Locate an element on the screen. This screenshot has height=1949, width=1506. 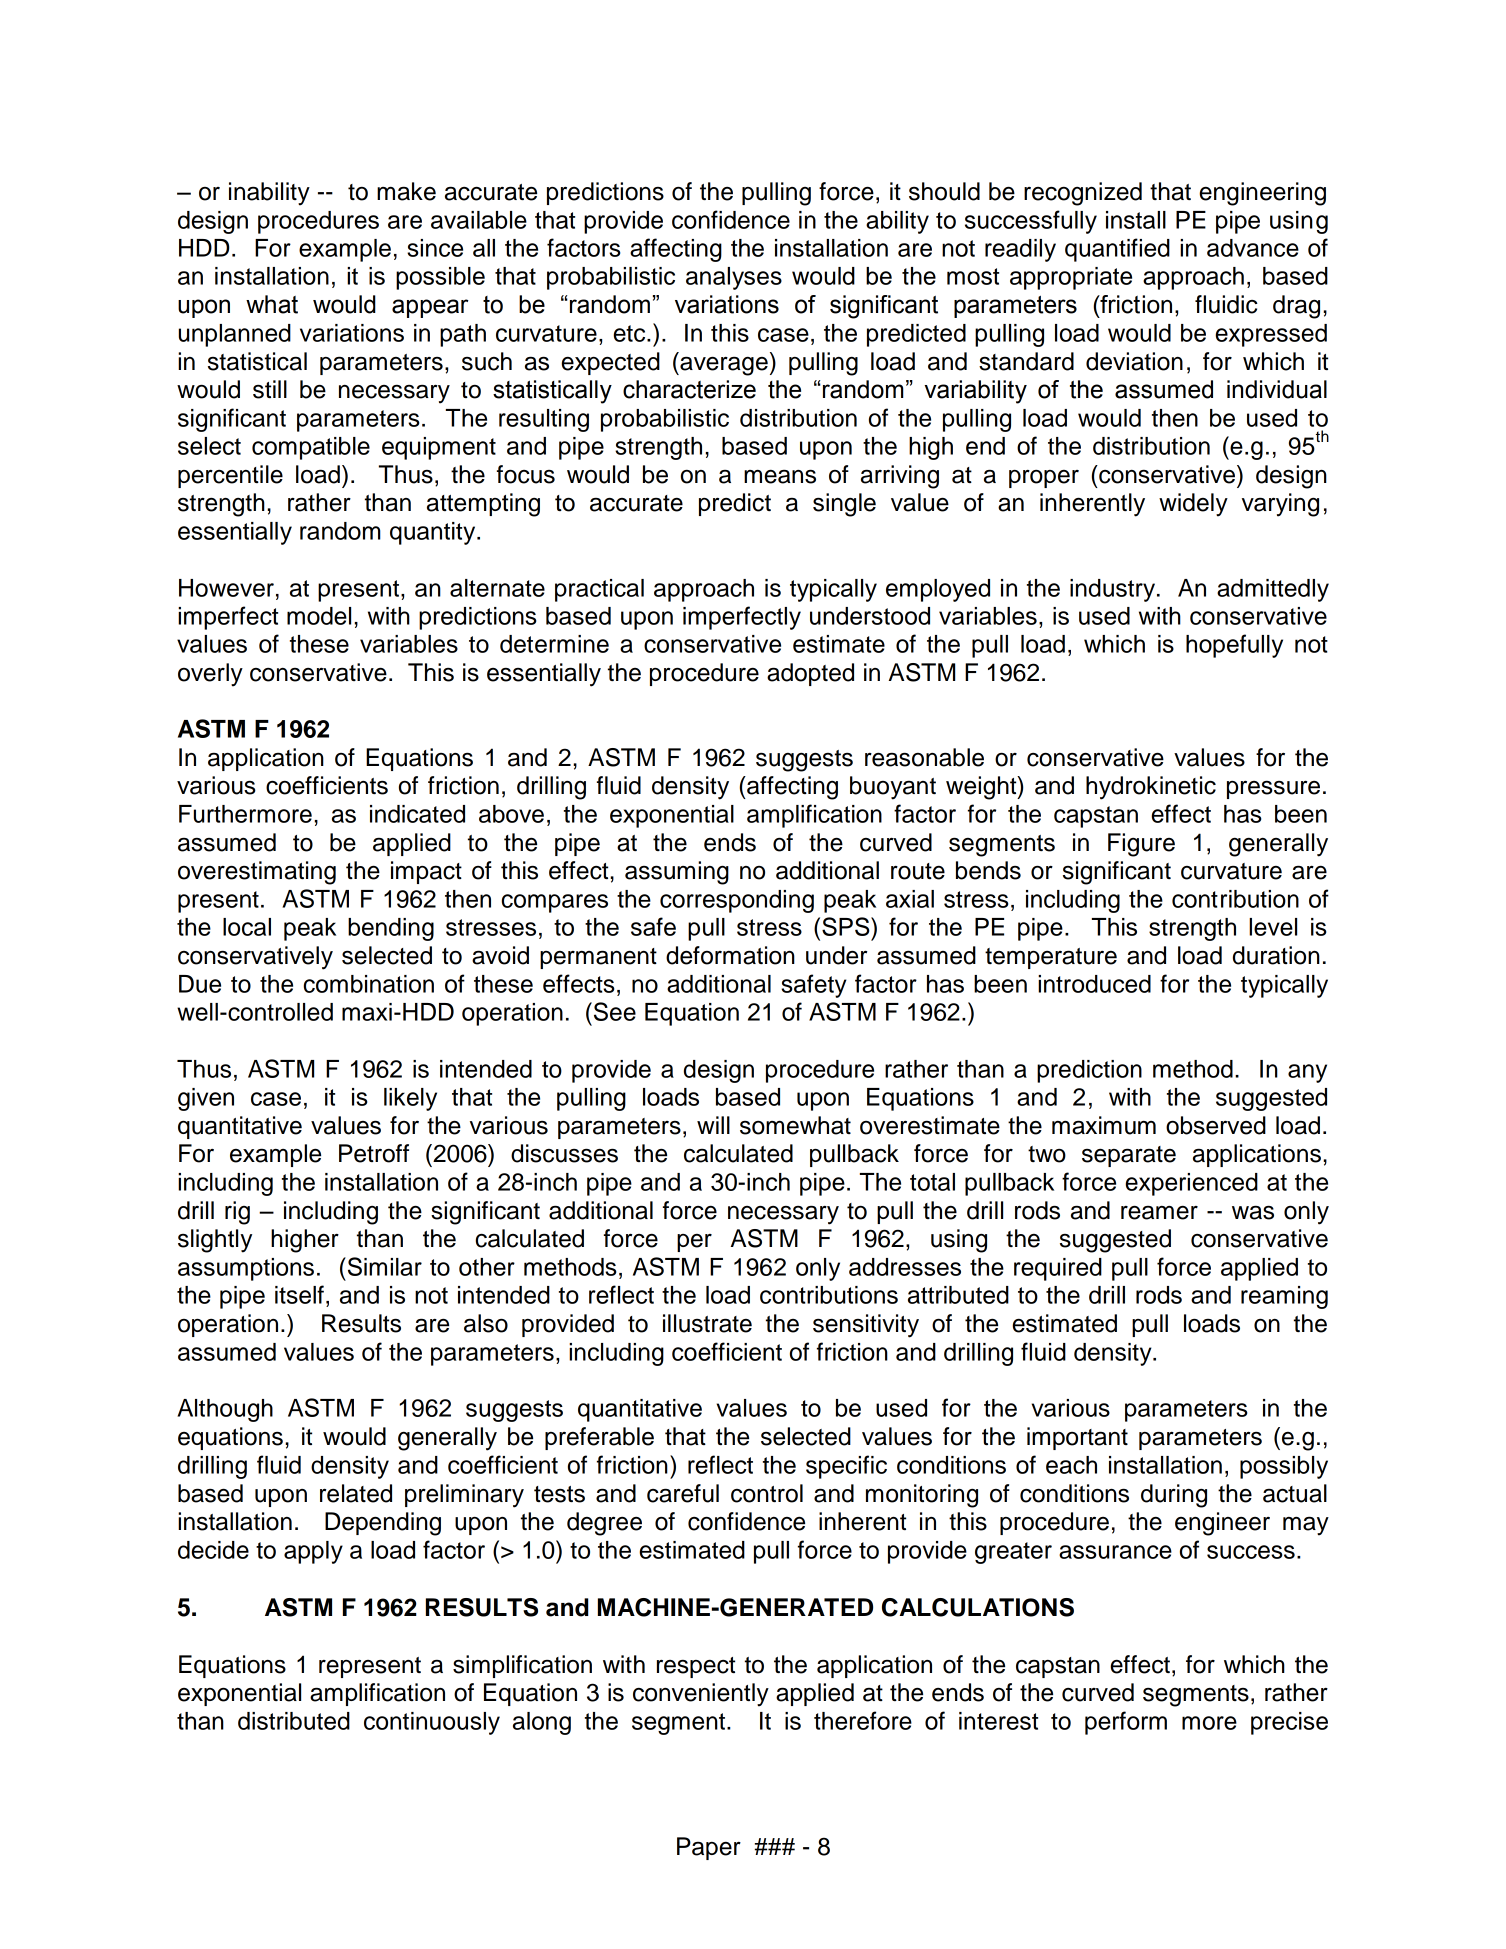
quantified is located at coordinates (1117, 250).
